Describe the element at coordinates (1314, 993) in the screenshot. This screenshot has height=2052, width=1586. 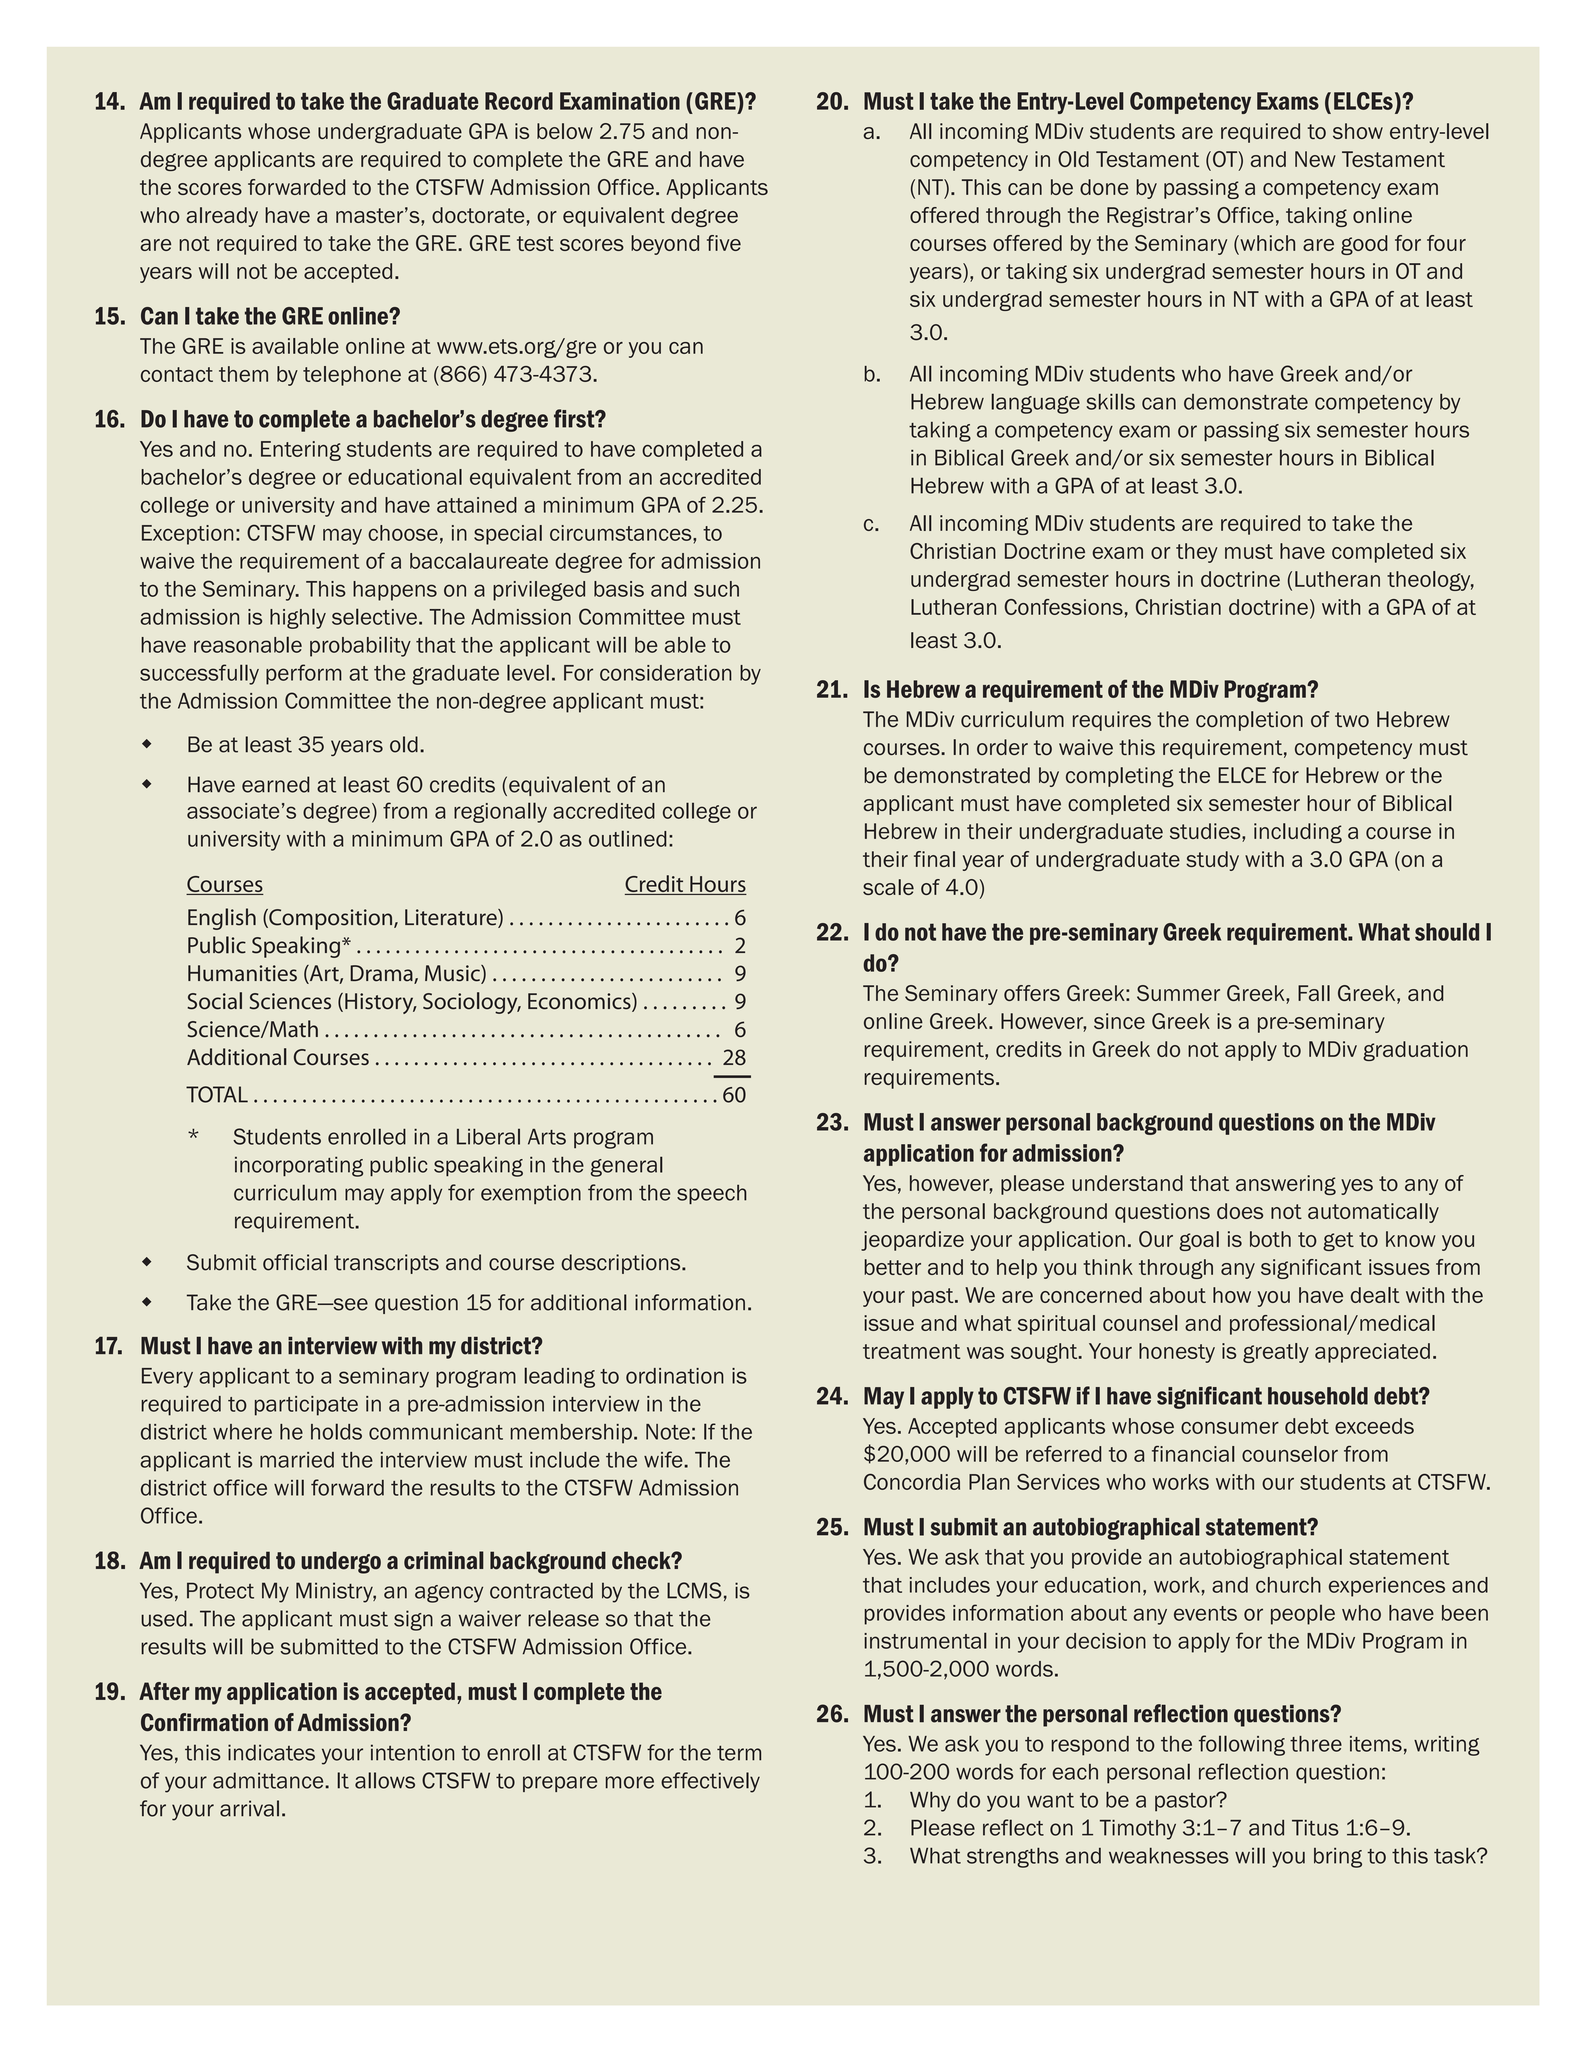
I see `Fall` at that location.
